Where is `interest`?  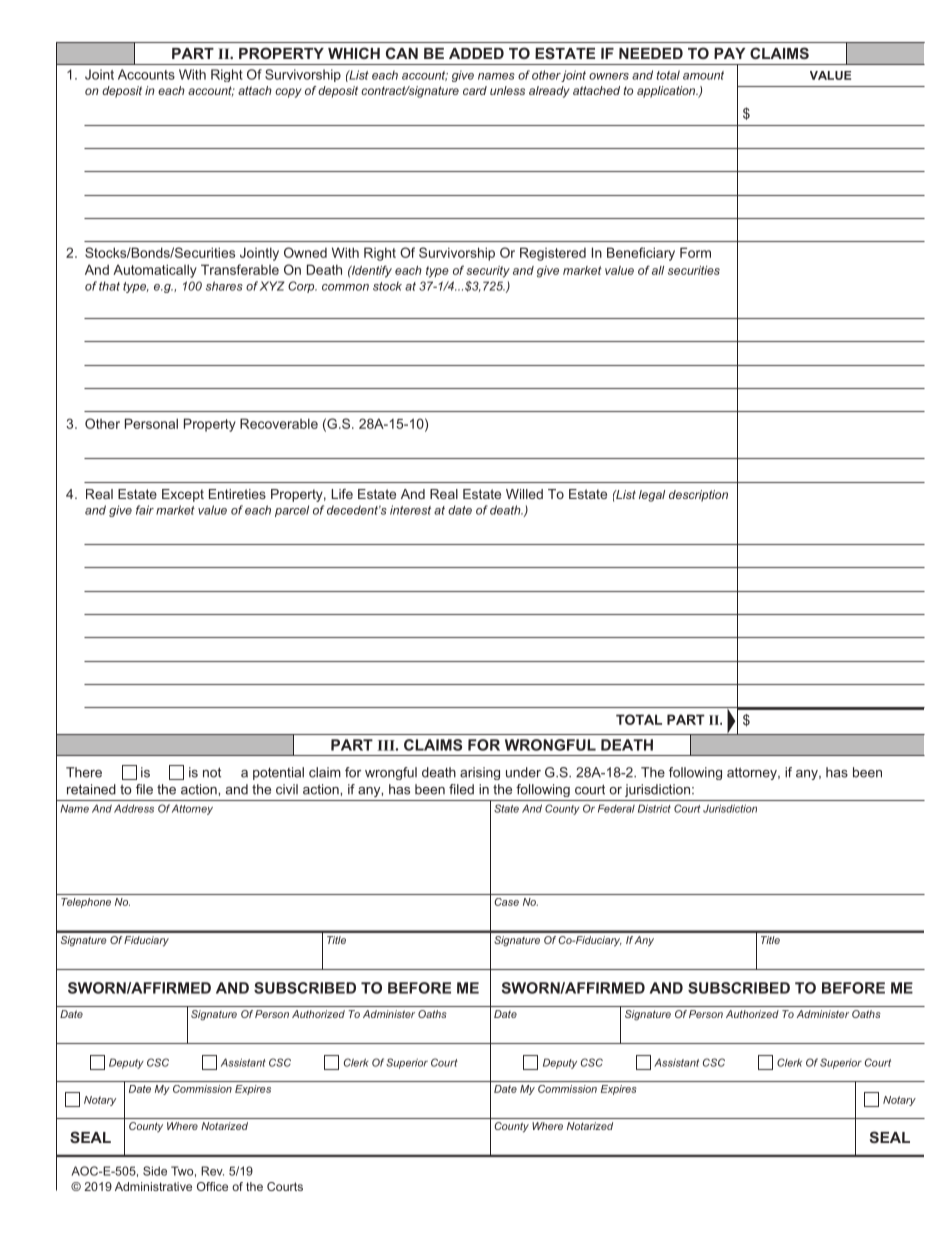 interest is located at coordinates (410, 510).
